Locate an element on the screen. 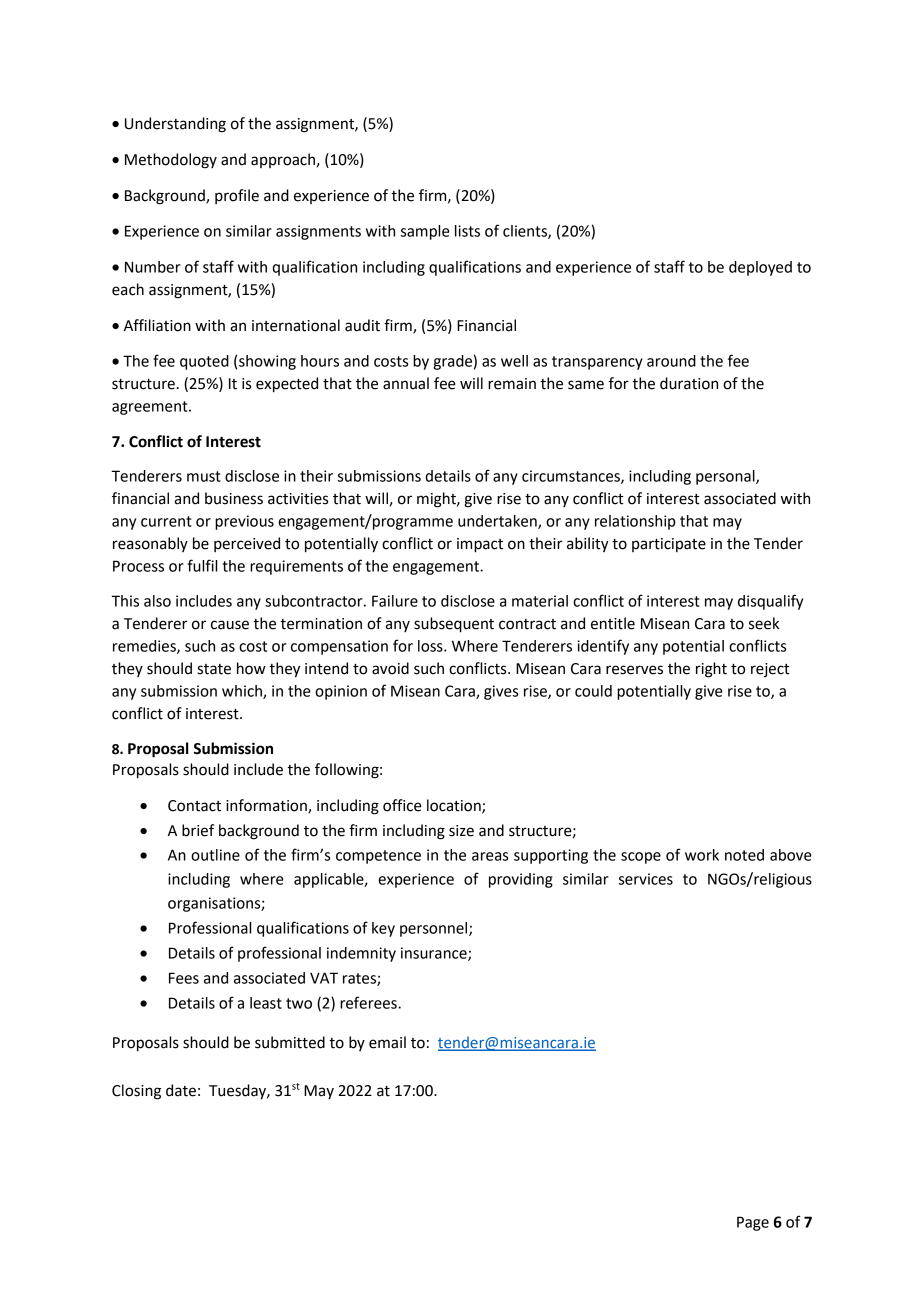  deployed is located at coordinates (760, 268).
